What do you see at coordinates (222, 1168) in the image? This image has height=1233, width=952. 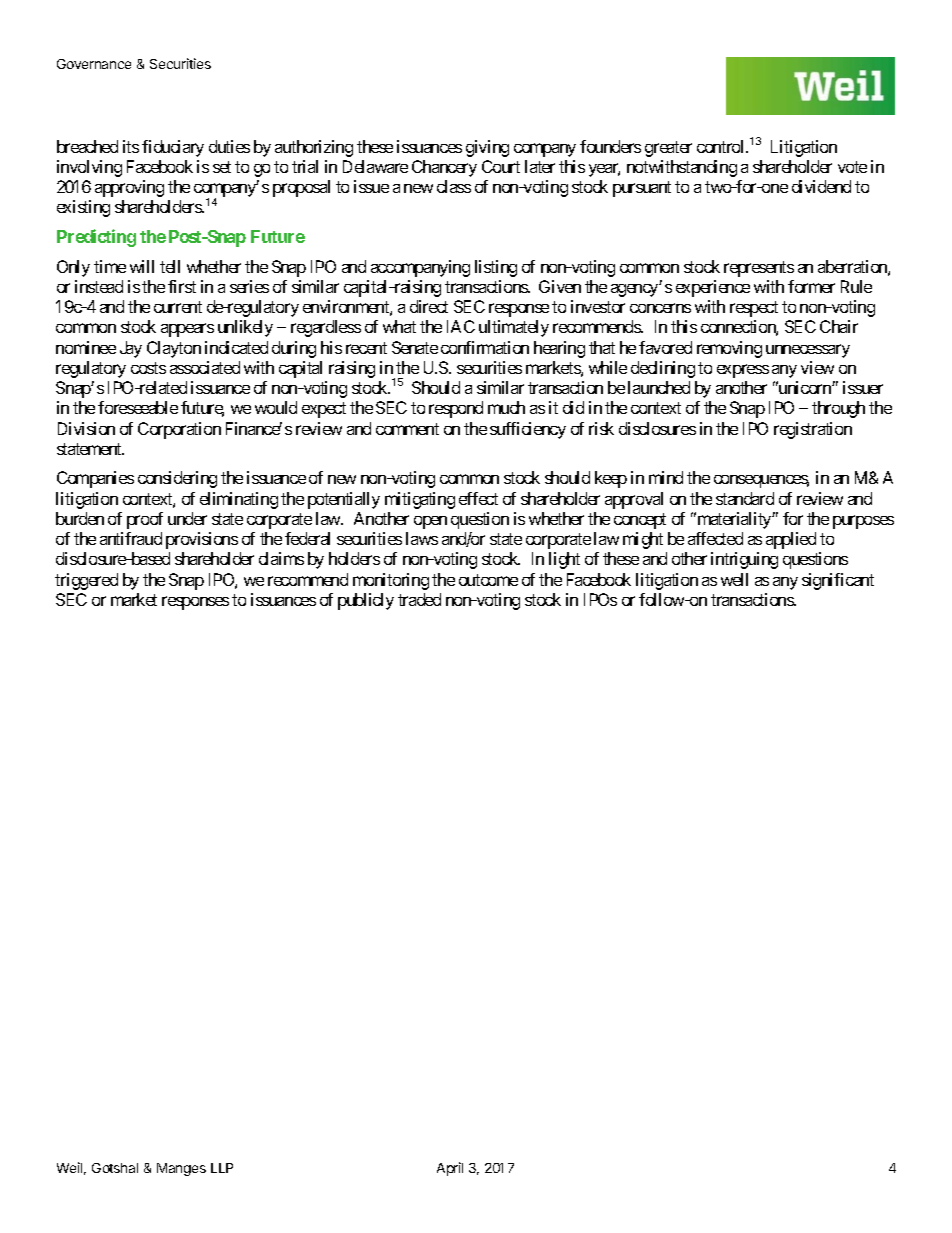 I see `LLP` at bounding box center [222, 1168].
